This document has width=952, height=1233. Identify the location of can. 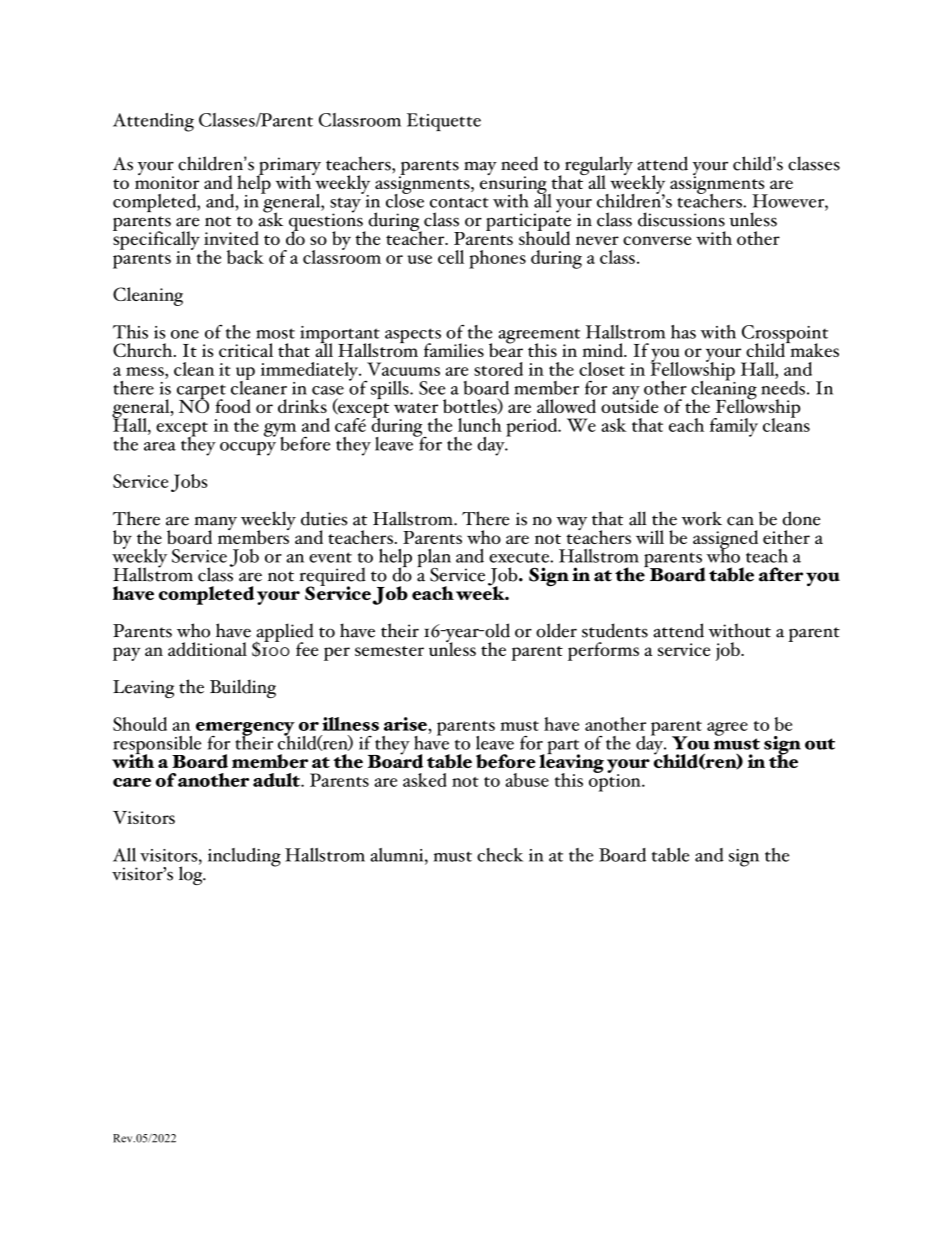
(740, 521).
